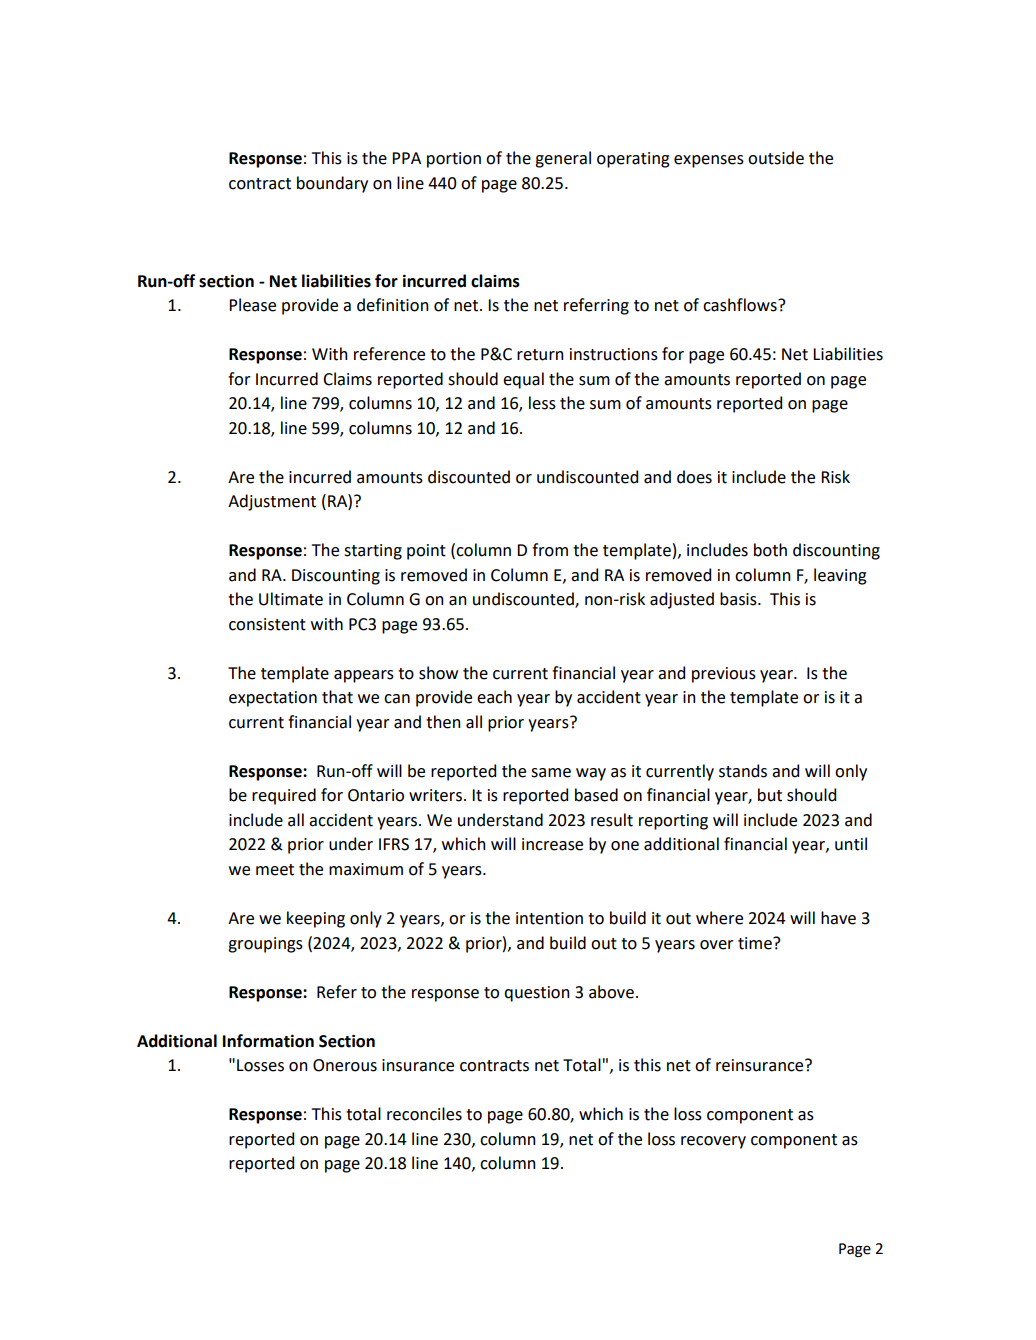  Describe the element at coordinates (756, 943) in the screenshot. I see `time` at that location.
